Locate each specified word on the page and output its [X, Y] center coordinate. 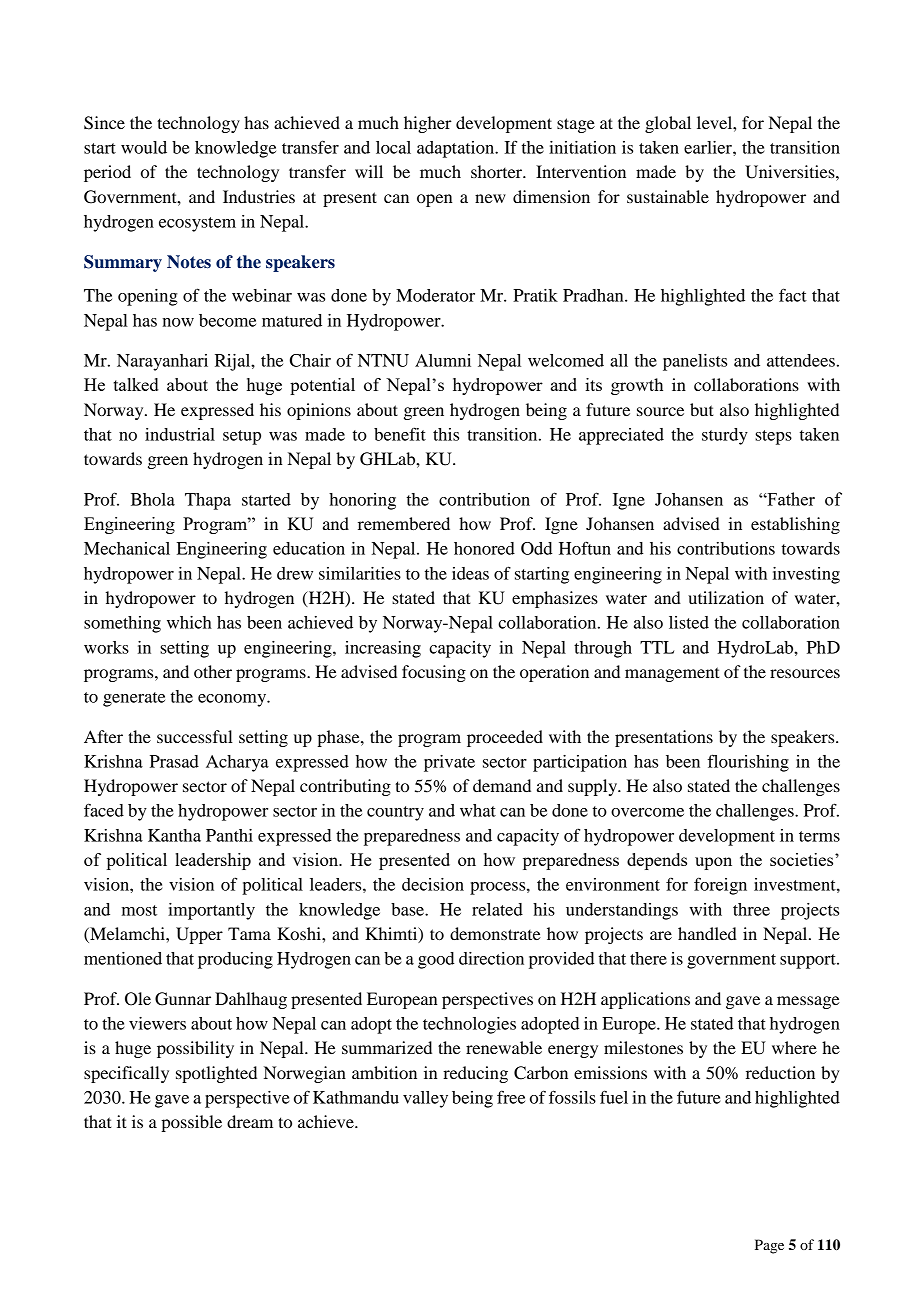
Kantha [174, 835]
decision [433, 884]
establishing [795, 525]
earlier [709, 147]
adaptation [457, 149]
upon [713, 863]
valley [425, 1099]
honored [484, 548]
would [144, 147]
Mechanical [127, 548]
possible [191, 1123]
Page [769, 1246]
